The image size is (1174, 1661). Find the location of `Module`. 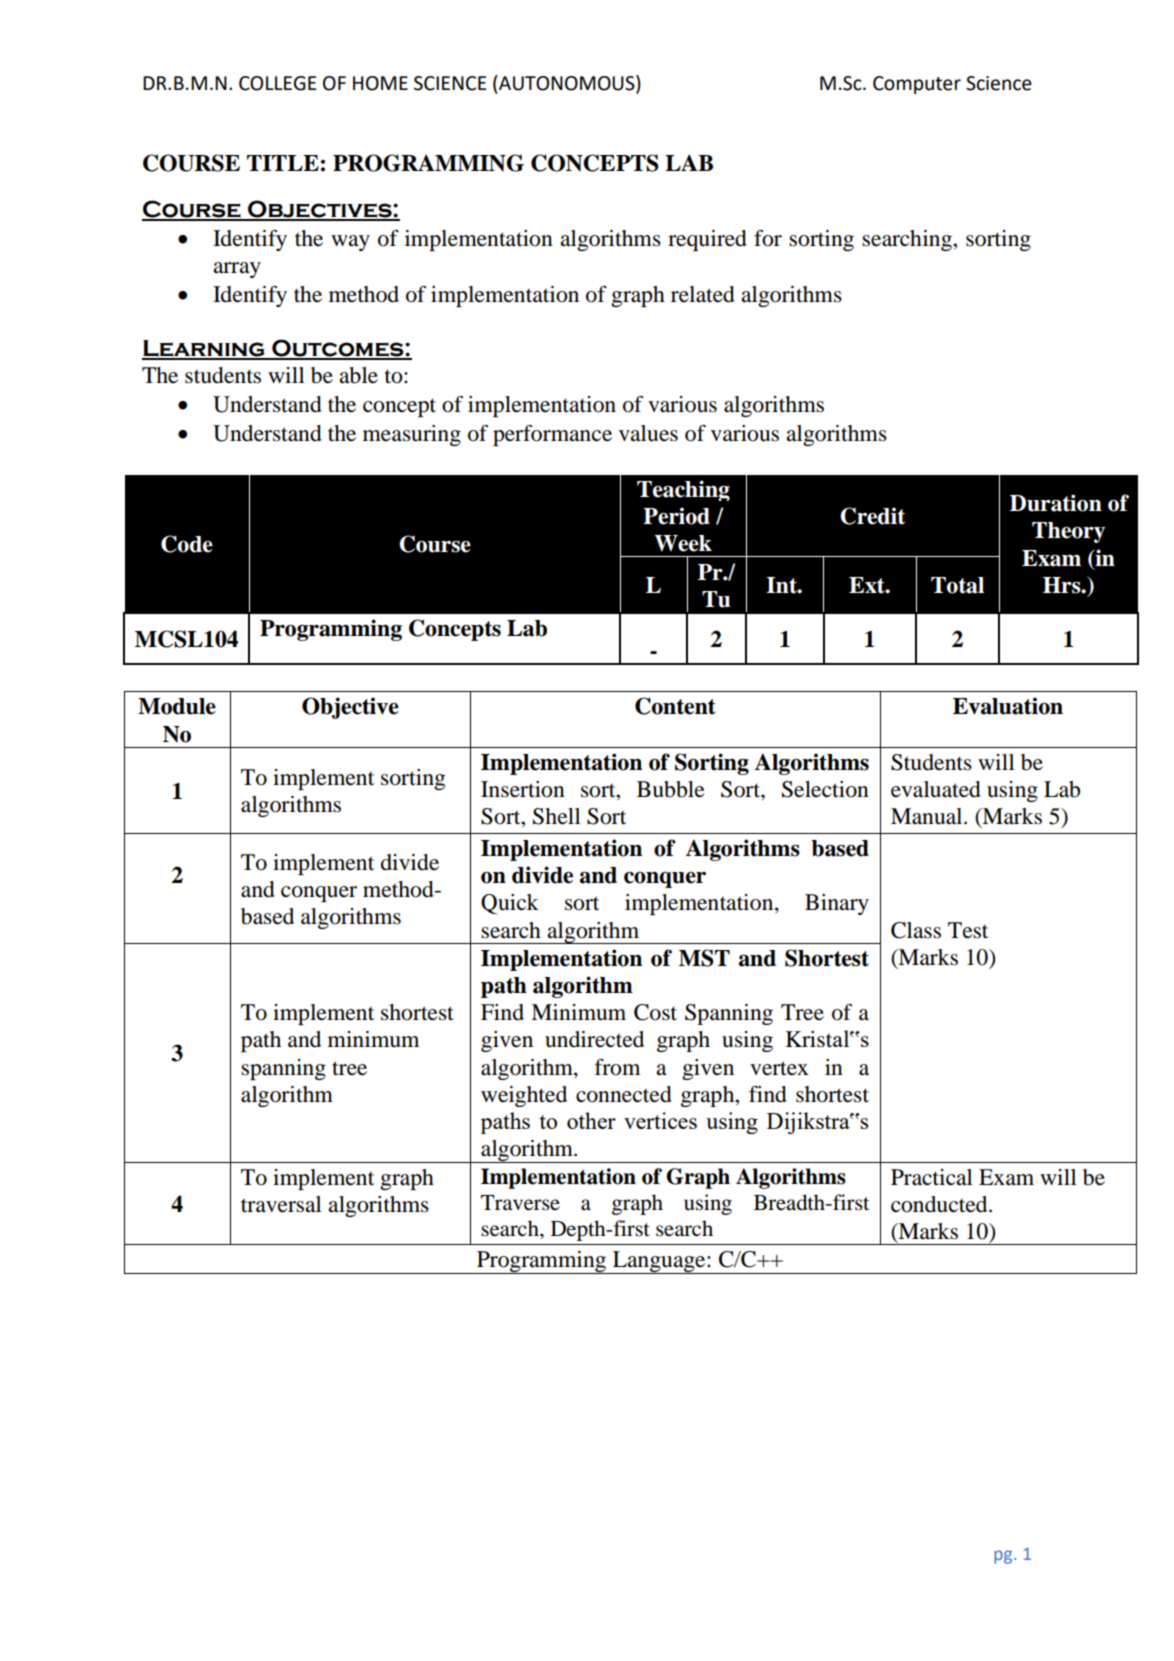

Module is located at coordinates (177, 706).
